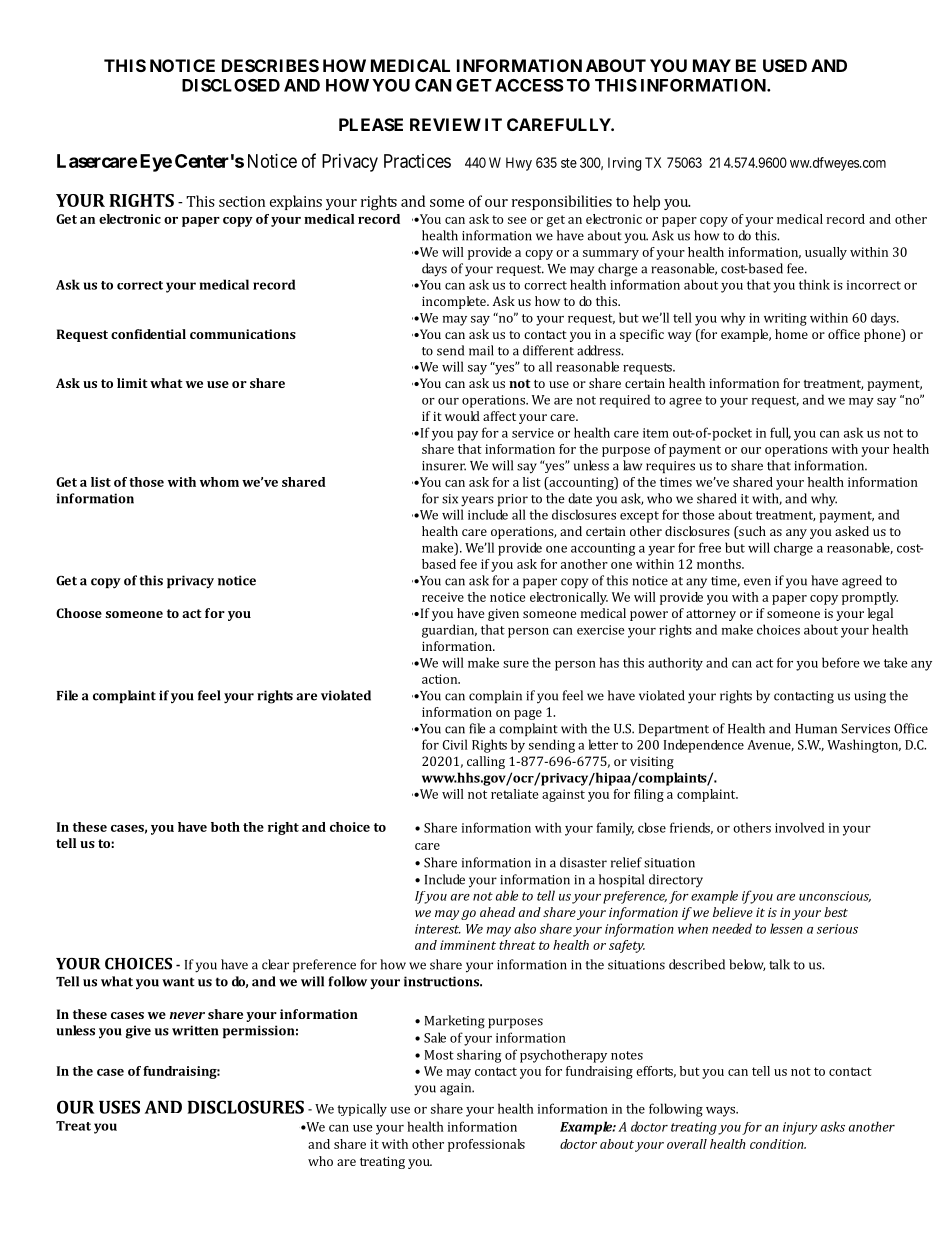  Describe the element at coordinates (757, 582) in the image. I see `even` at that location.
